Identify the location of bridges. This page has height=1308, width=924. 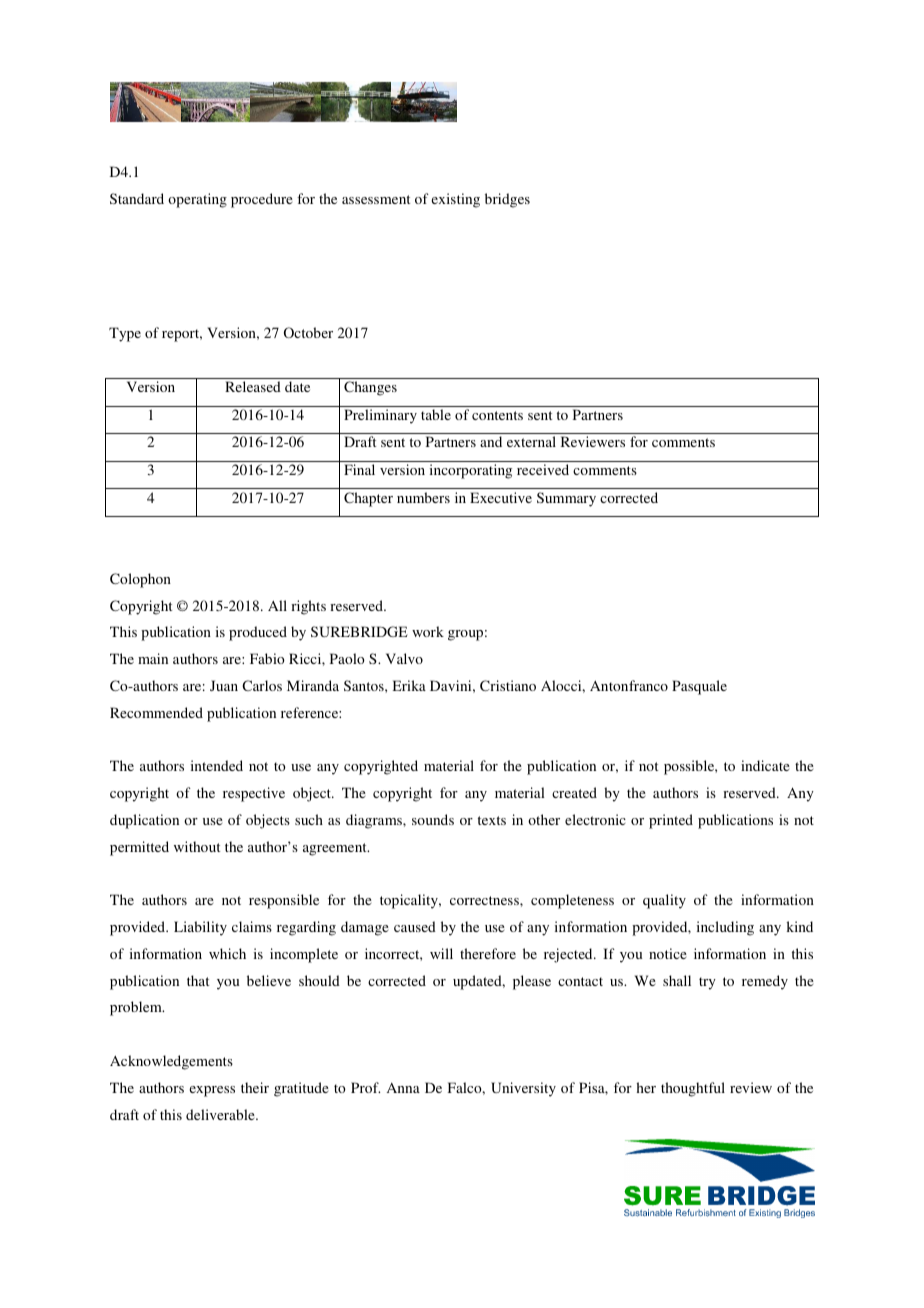
(507, 200).
